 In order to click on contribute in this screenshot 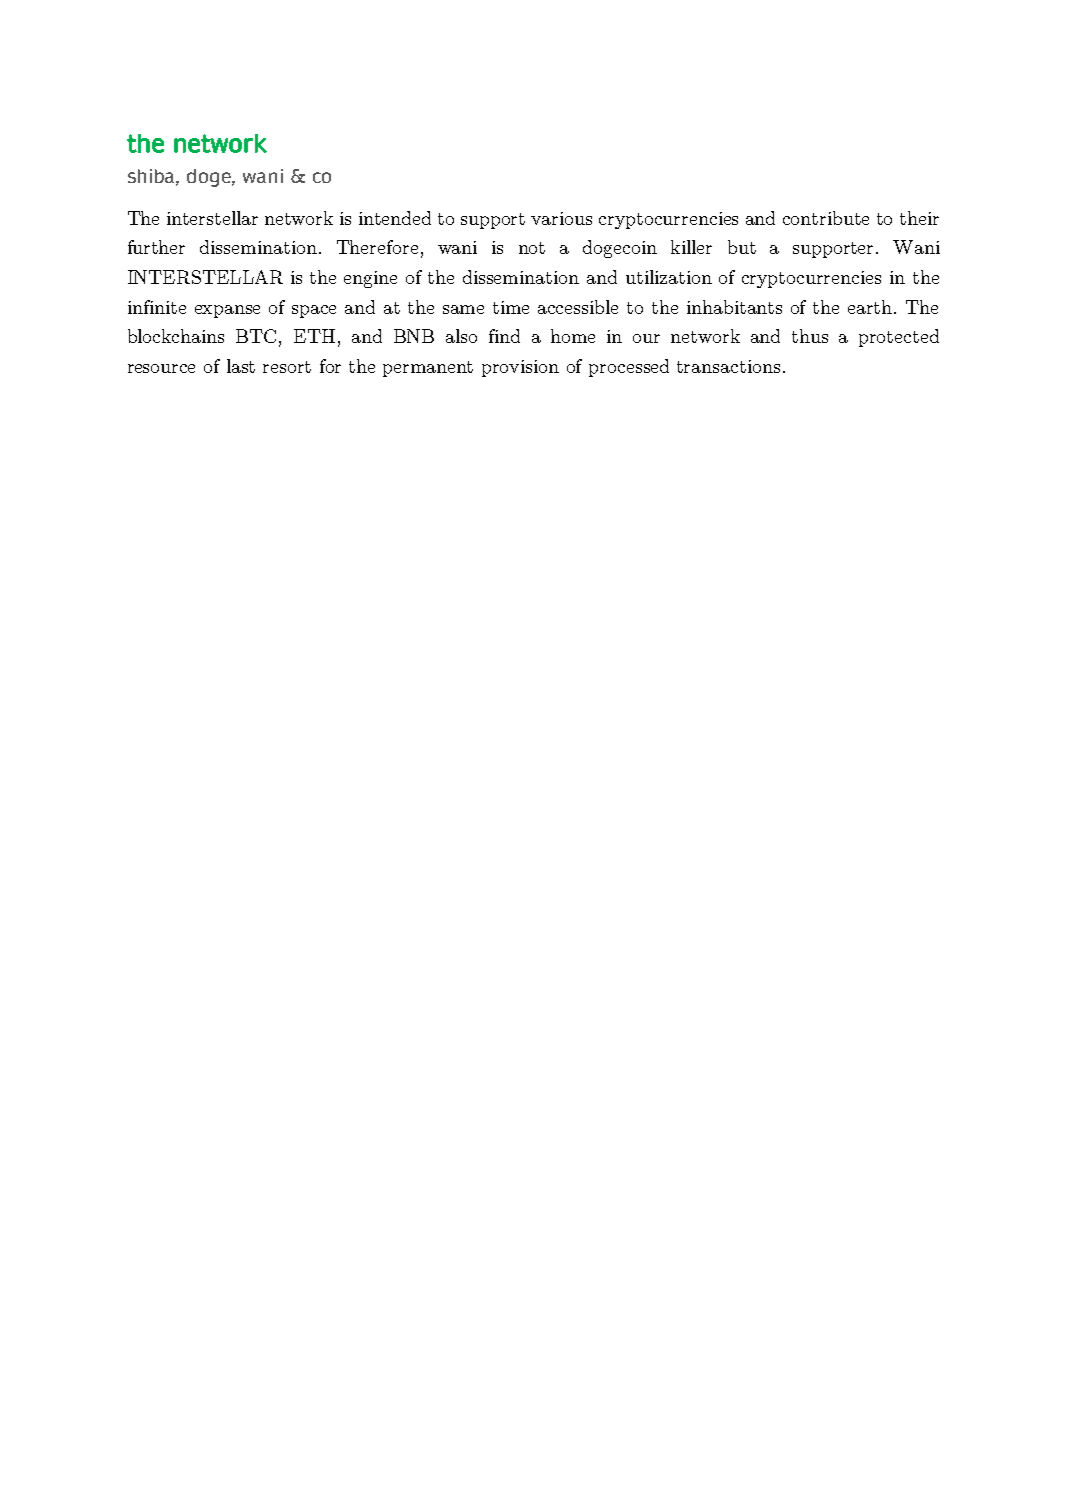, I will do `click(826, 218)`.
